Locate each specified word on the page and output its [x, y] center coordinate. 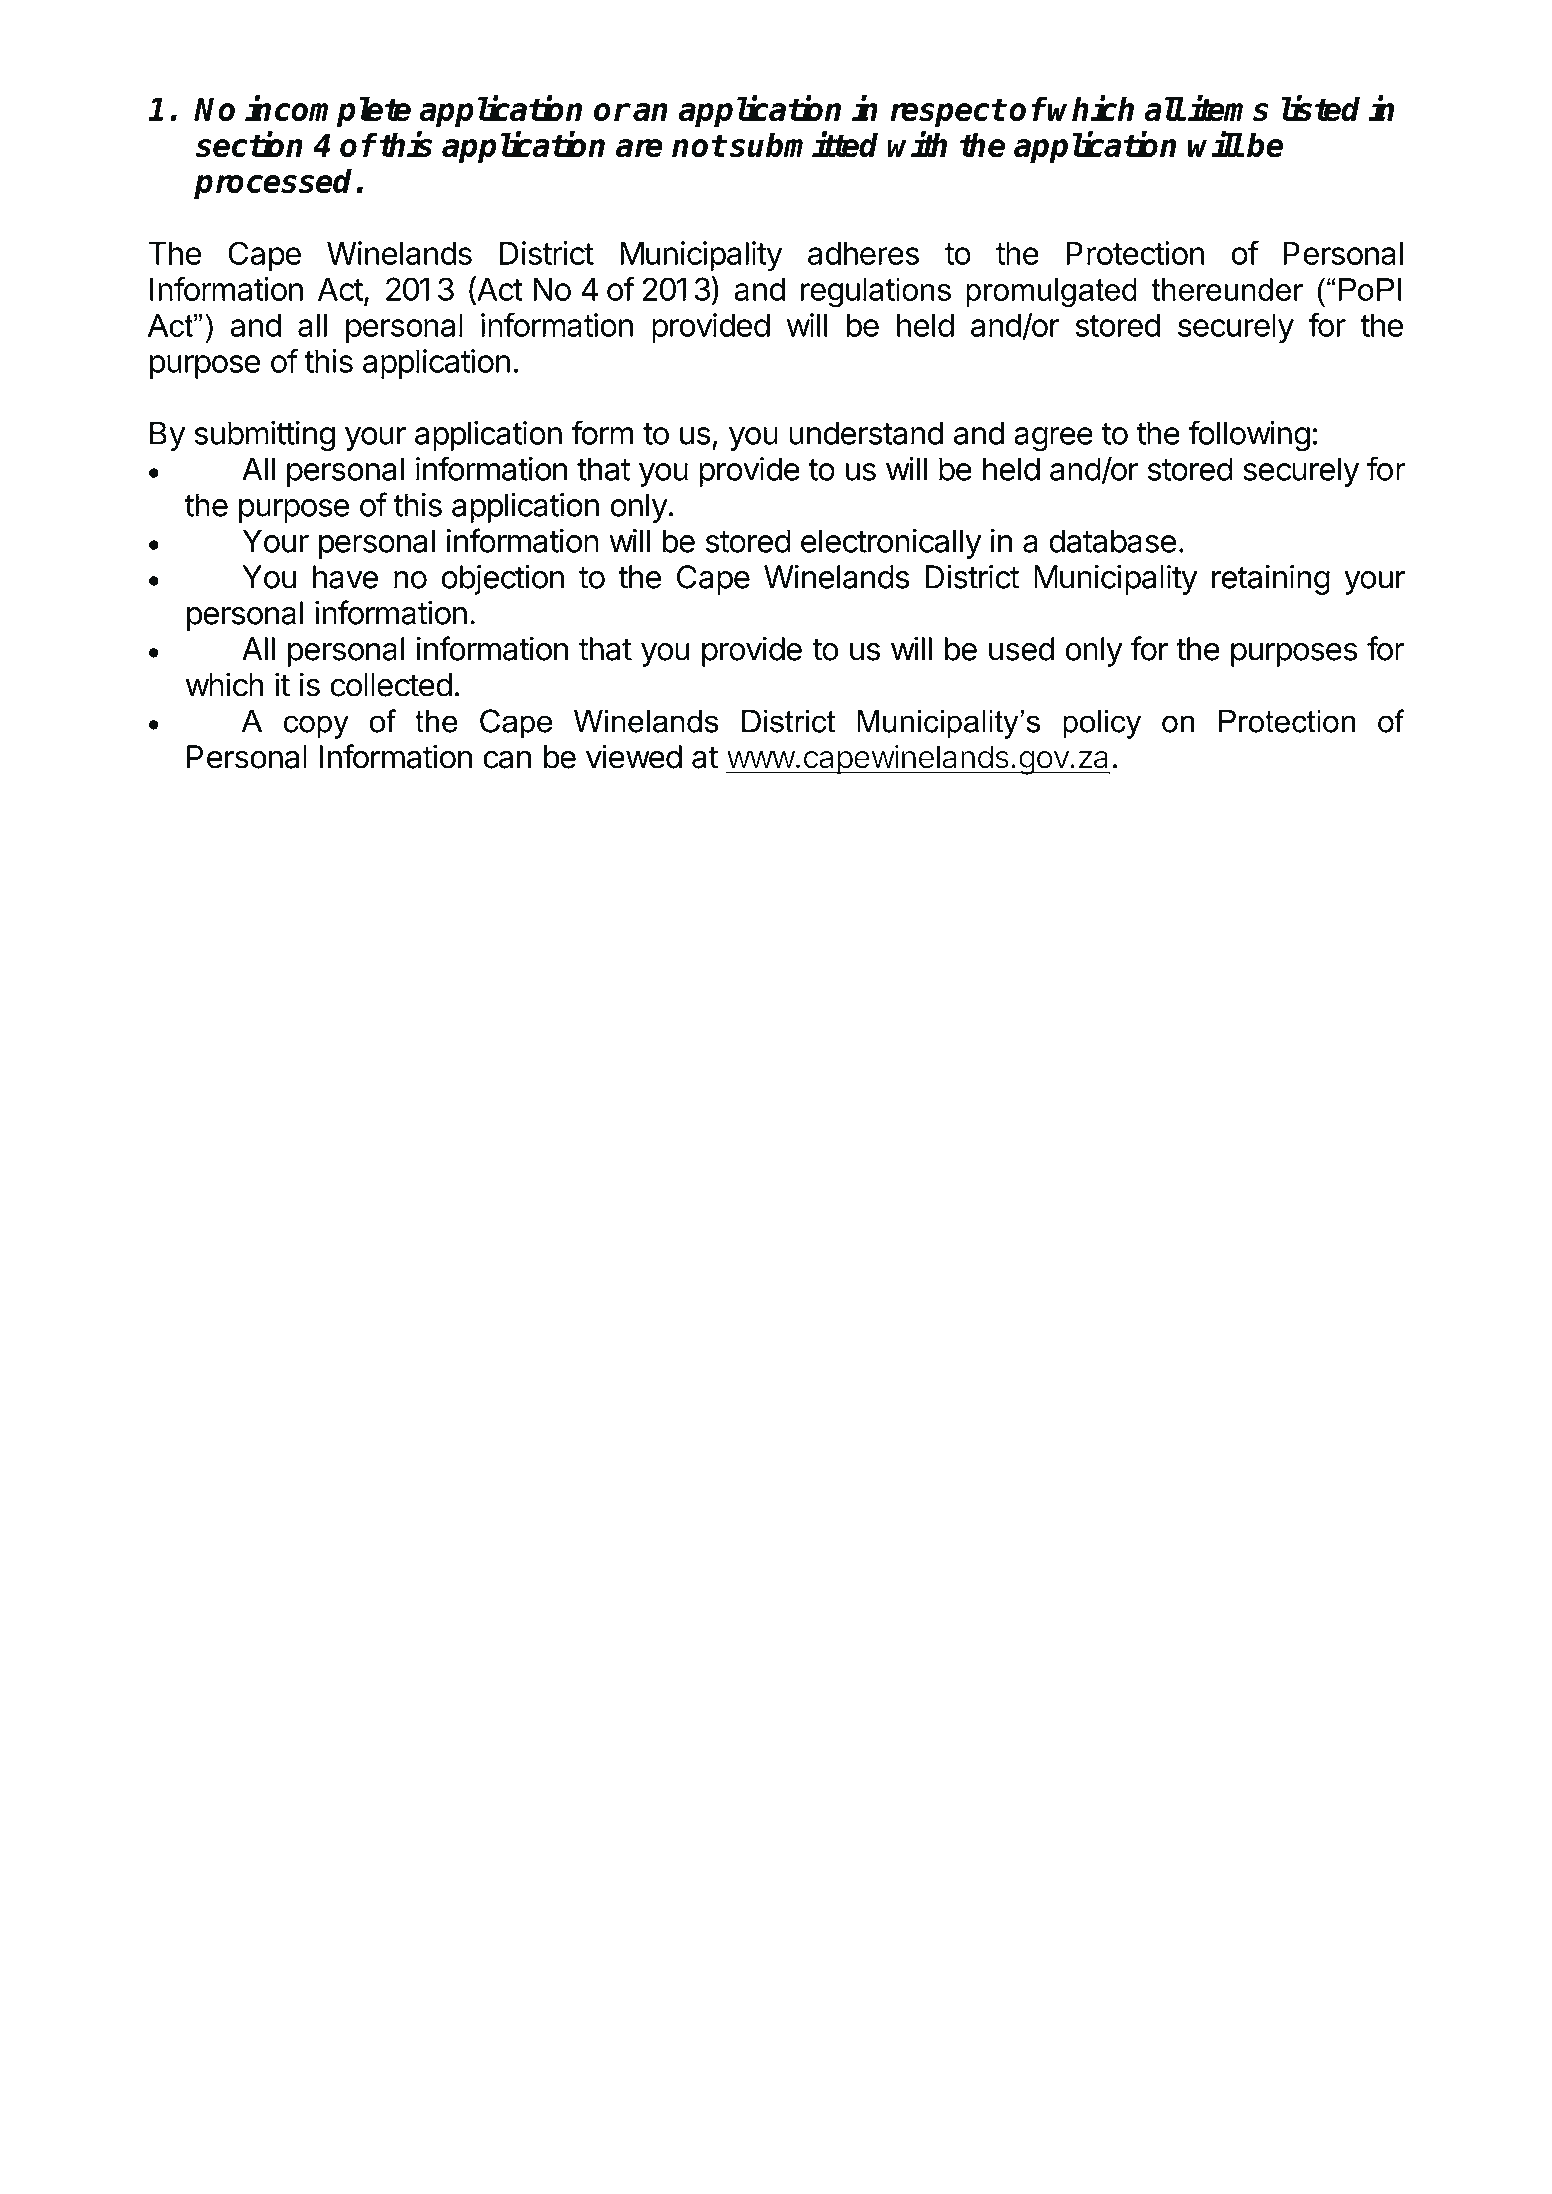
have [345, 577]
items [1228, 108]
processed [275, 184]
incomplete [328, 112]
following [1249, 435]
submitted [804, 144]
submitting [264, 436]
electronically [891, 544]
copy [316, 727]
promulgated [1051, 292]
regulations [876, 292]
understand [866, 433]
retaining [1271, 579]
